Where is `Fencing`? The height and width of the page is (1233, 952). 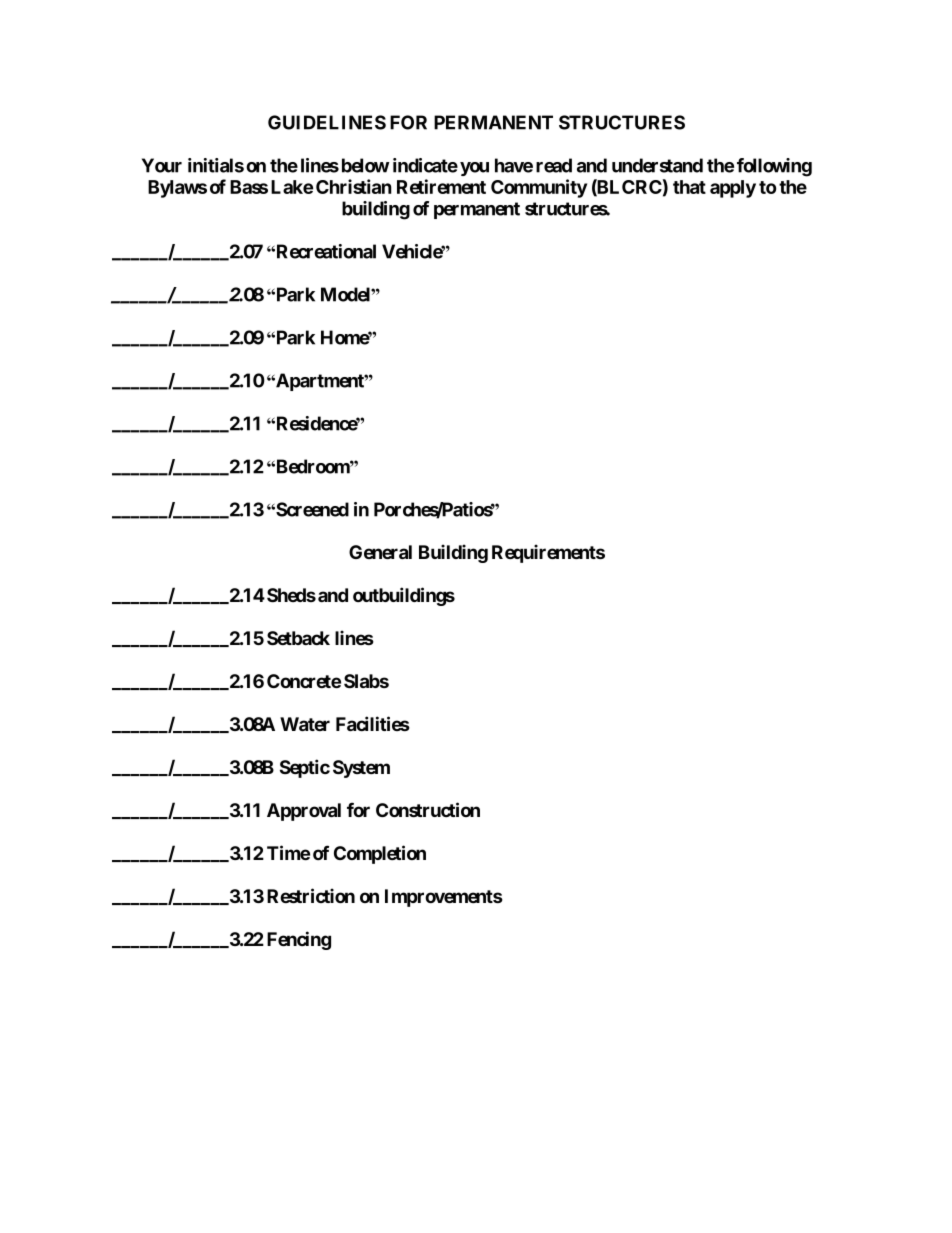
Fencing is located at coordinates (299, 940).
